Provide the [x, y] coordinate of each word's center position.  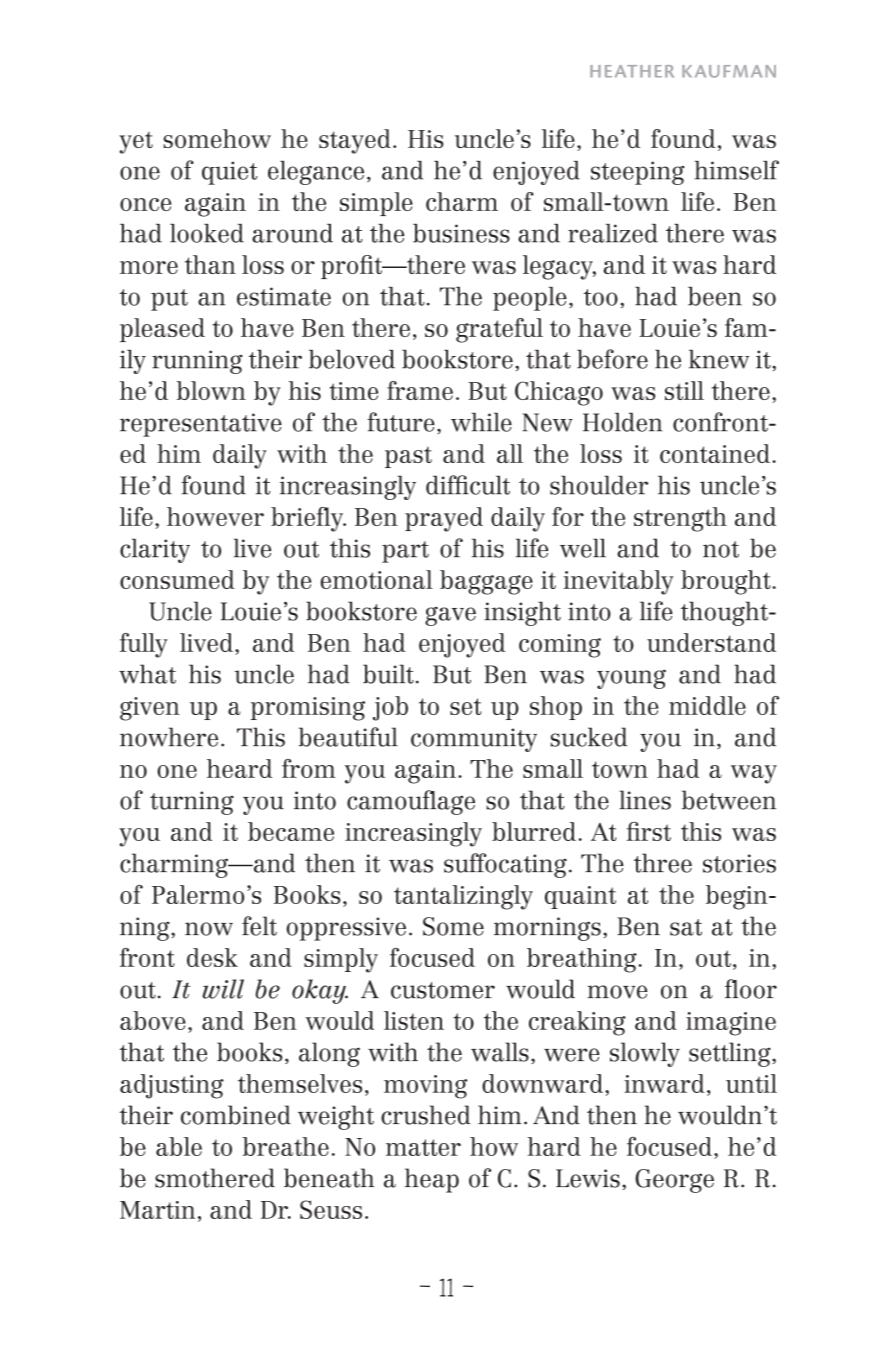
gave [450, 616]
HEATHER [632, 71]
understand [711, 642]
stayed [355, 141]
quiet [229, 173]
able [179, 1146]
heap [432, 1180]
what [147, 674]
